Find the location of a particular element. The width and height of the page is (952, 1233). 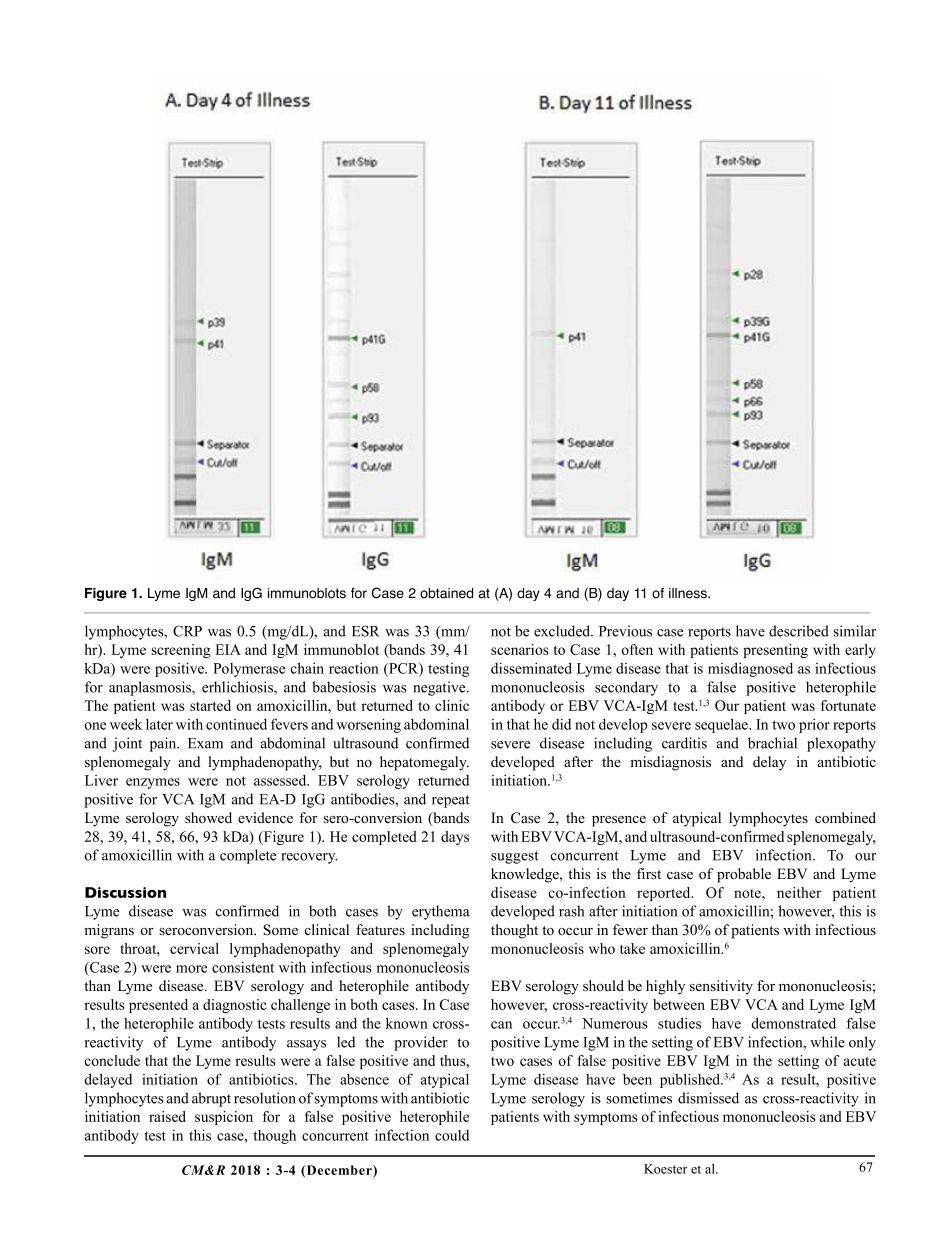

presented is located at coordinates (158, 1006).
